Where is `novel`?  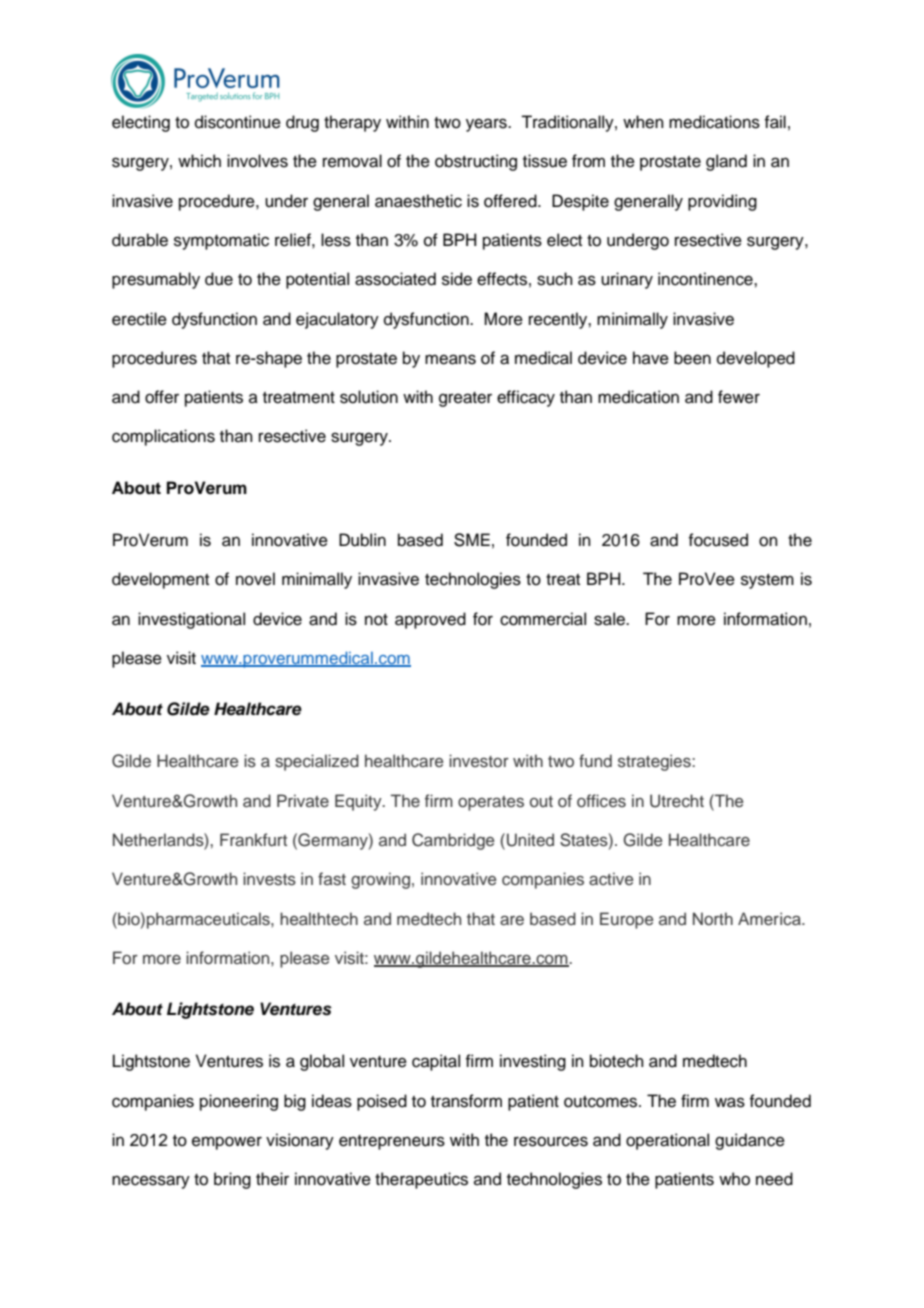
novel is located at coordinates (255, 579).
